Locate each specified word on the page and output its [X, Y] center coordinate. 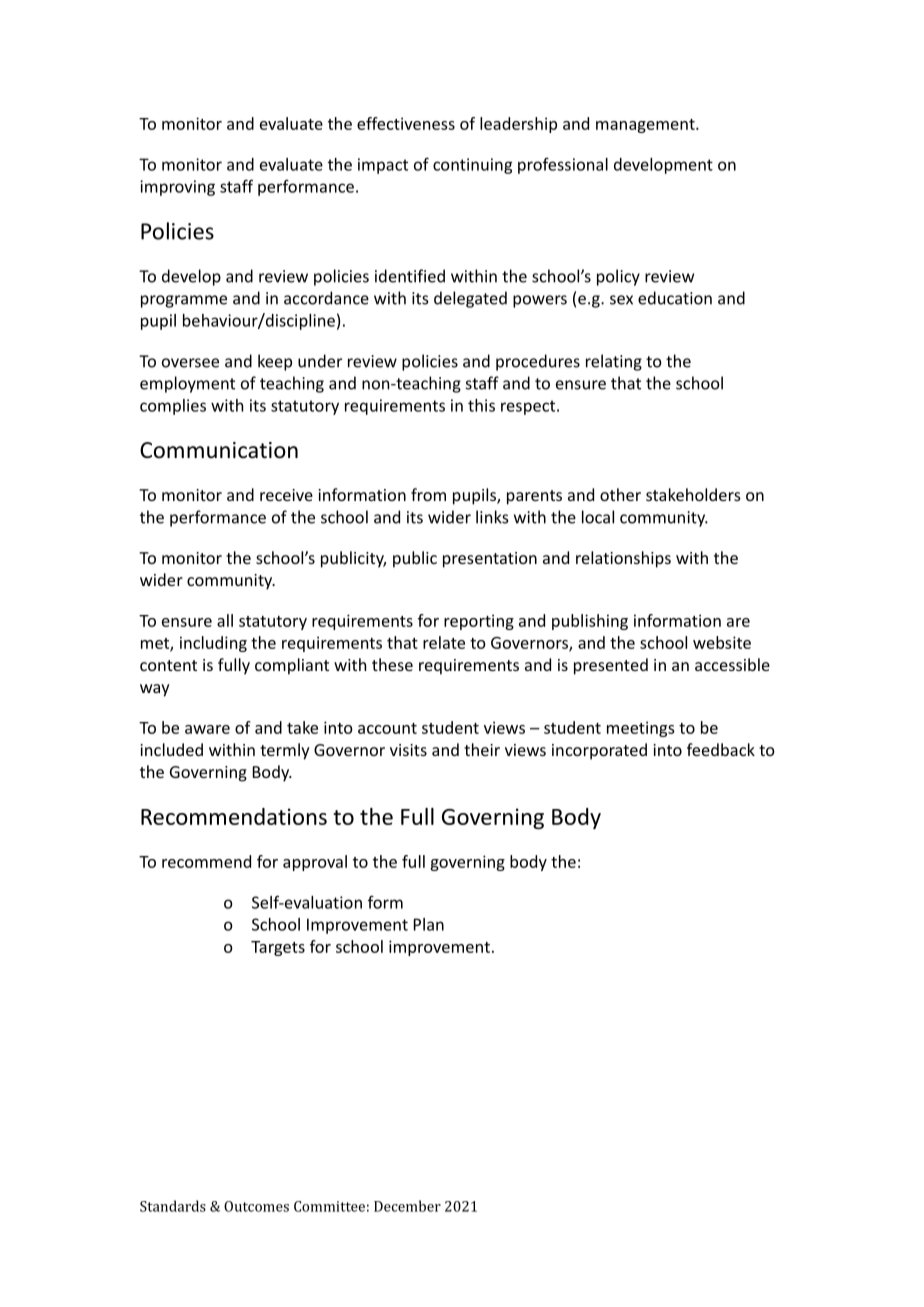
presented [611, 666]
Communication [219, 450]
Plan [429, 924]
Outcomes [256, 1206]
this [481, 405]
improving [177, 188]
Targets [278, 948]
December [407, 1206]
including [213, 644]
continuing [472, 166]
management [646, 126]
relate [444, 642]
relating [614, 362]
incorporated [599, 751]
